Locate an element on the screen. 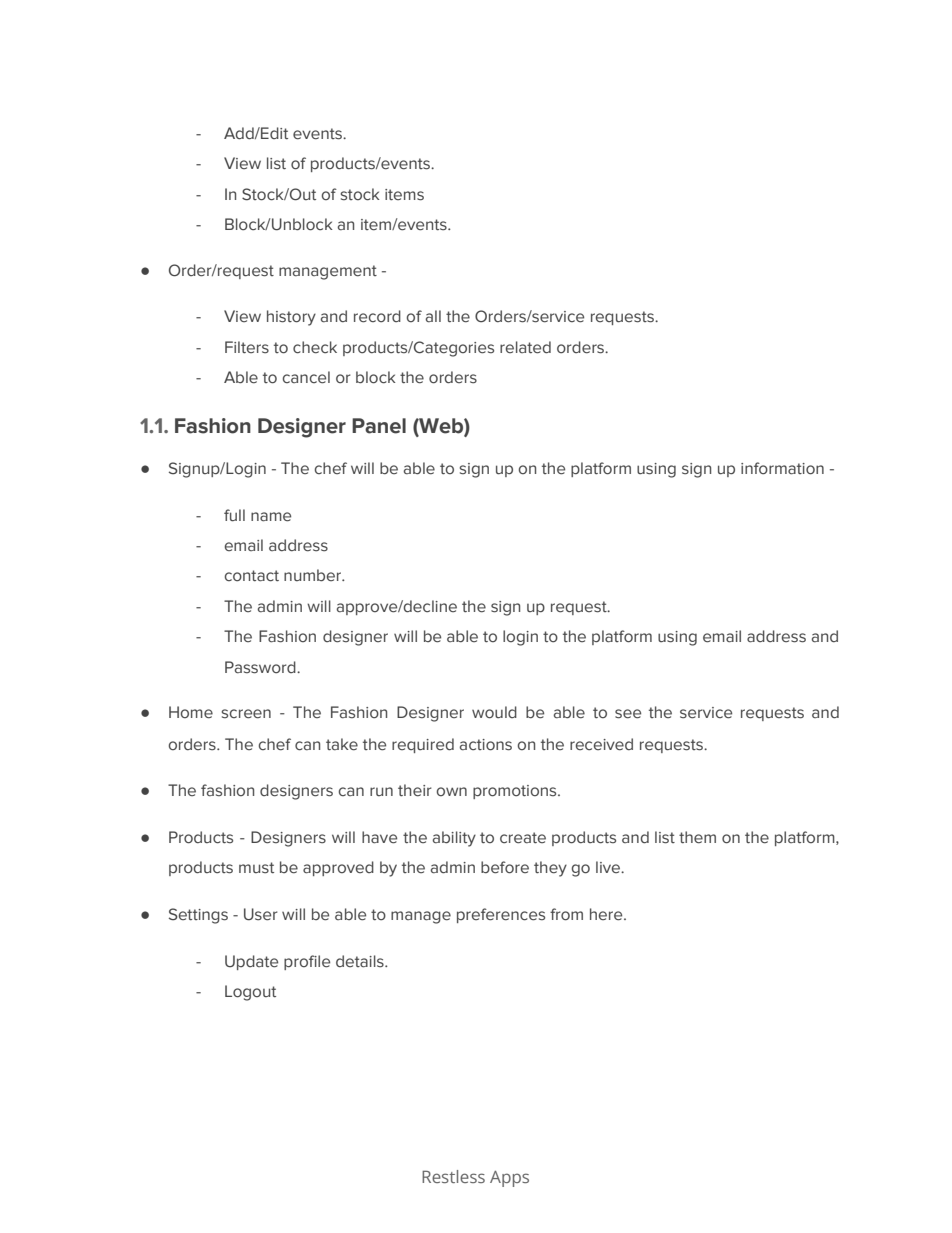 The width and height of the screenshot is (952, 1233). Apps is located at coordinates (509, 1179).
